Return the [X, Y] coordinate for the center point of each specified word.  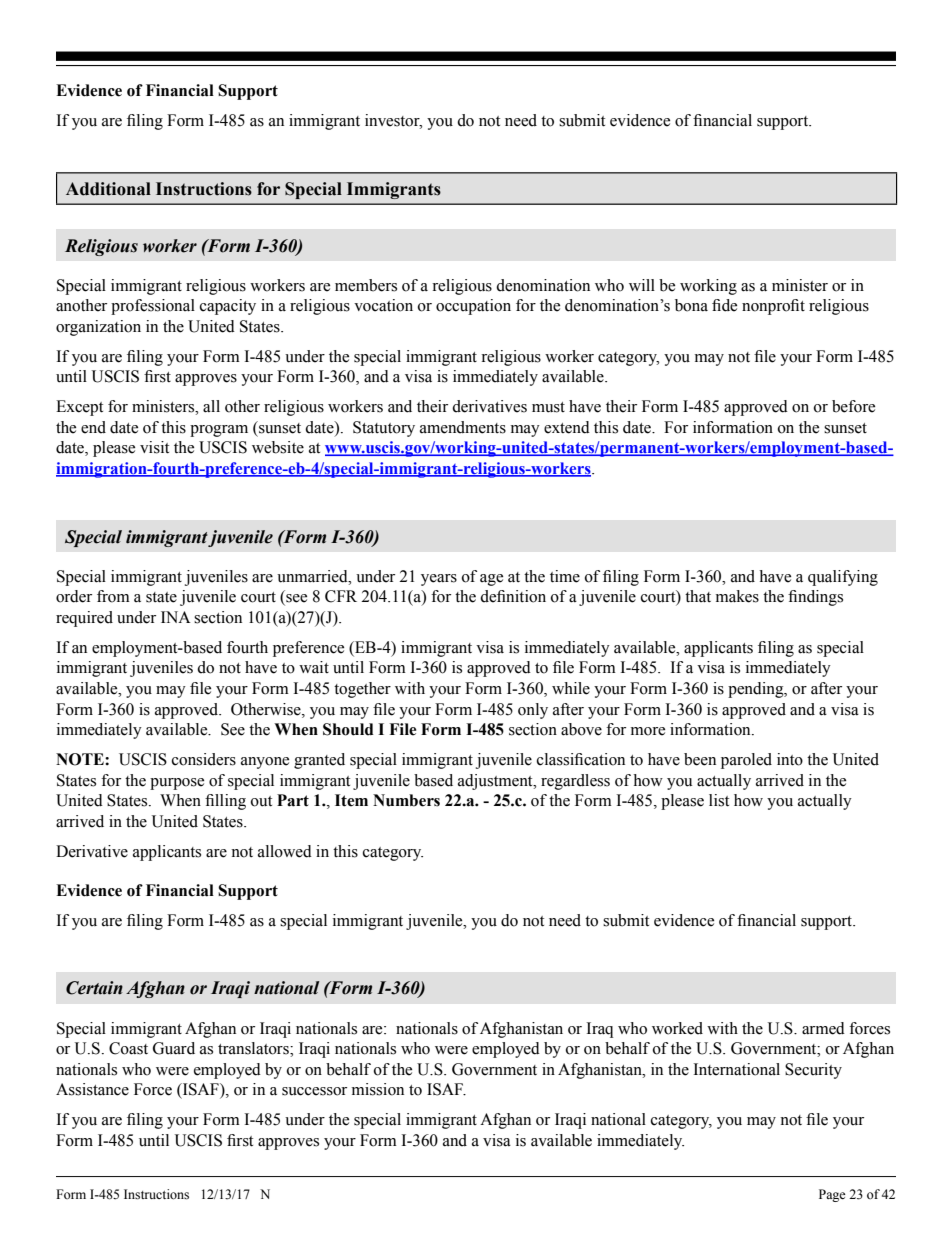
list [719, 800]
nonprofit [773, 307]
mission [378, 1089]
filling [225, 802]
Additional [108, 189]
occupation [473, 307]
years [439, 580]
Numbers [406, 800]
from [113, 596]
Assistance [92, 1089]
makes [737, 596]
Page [832, 1195]
